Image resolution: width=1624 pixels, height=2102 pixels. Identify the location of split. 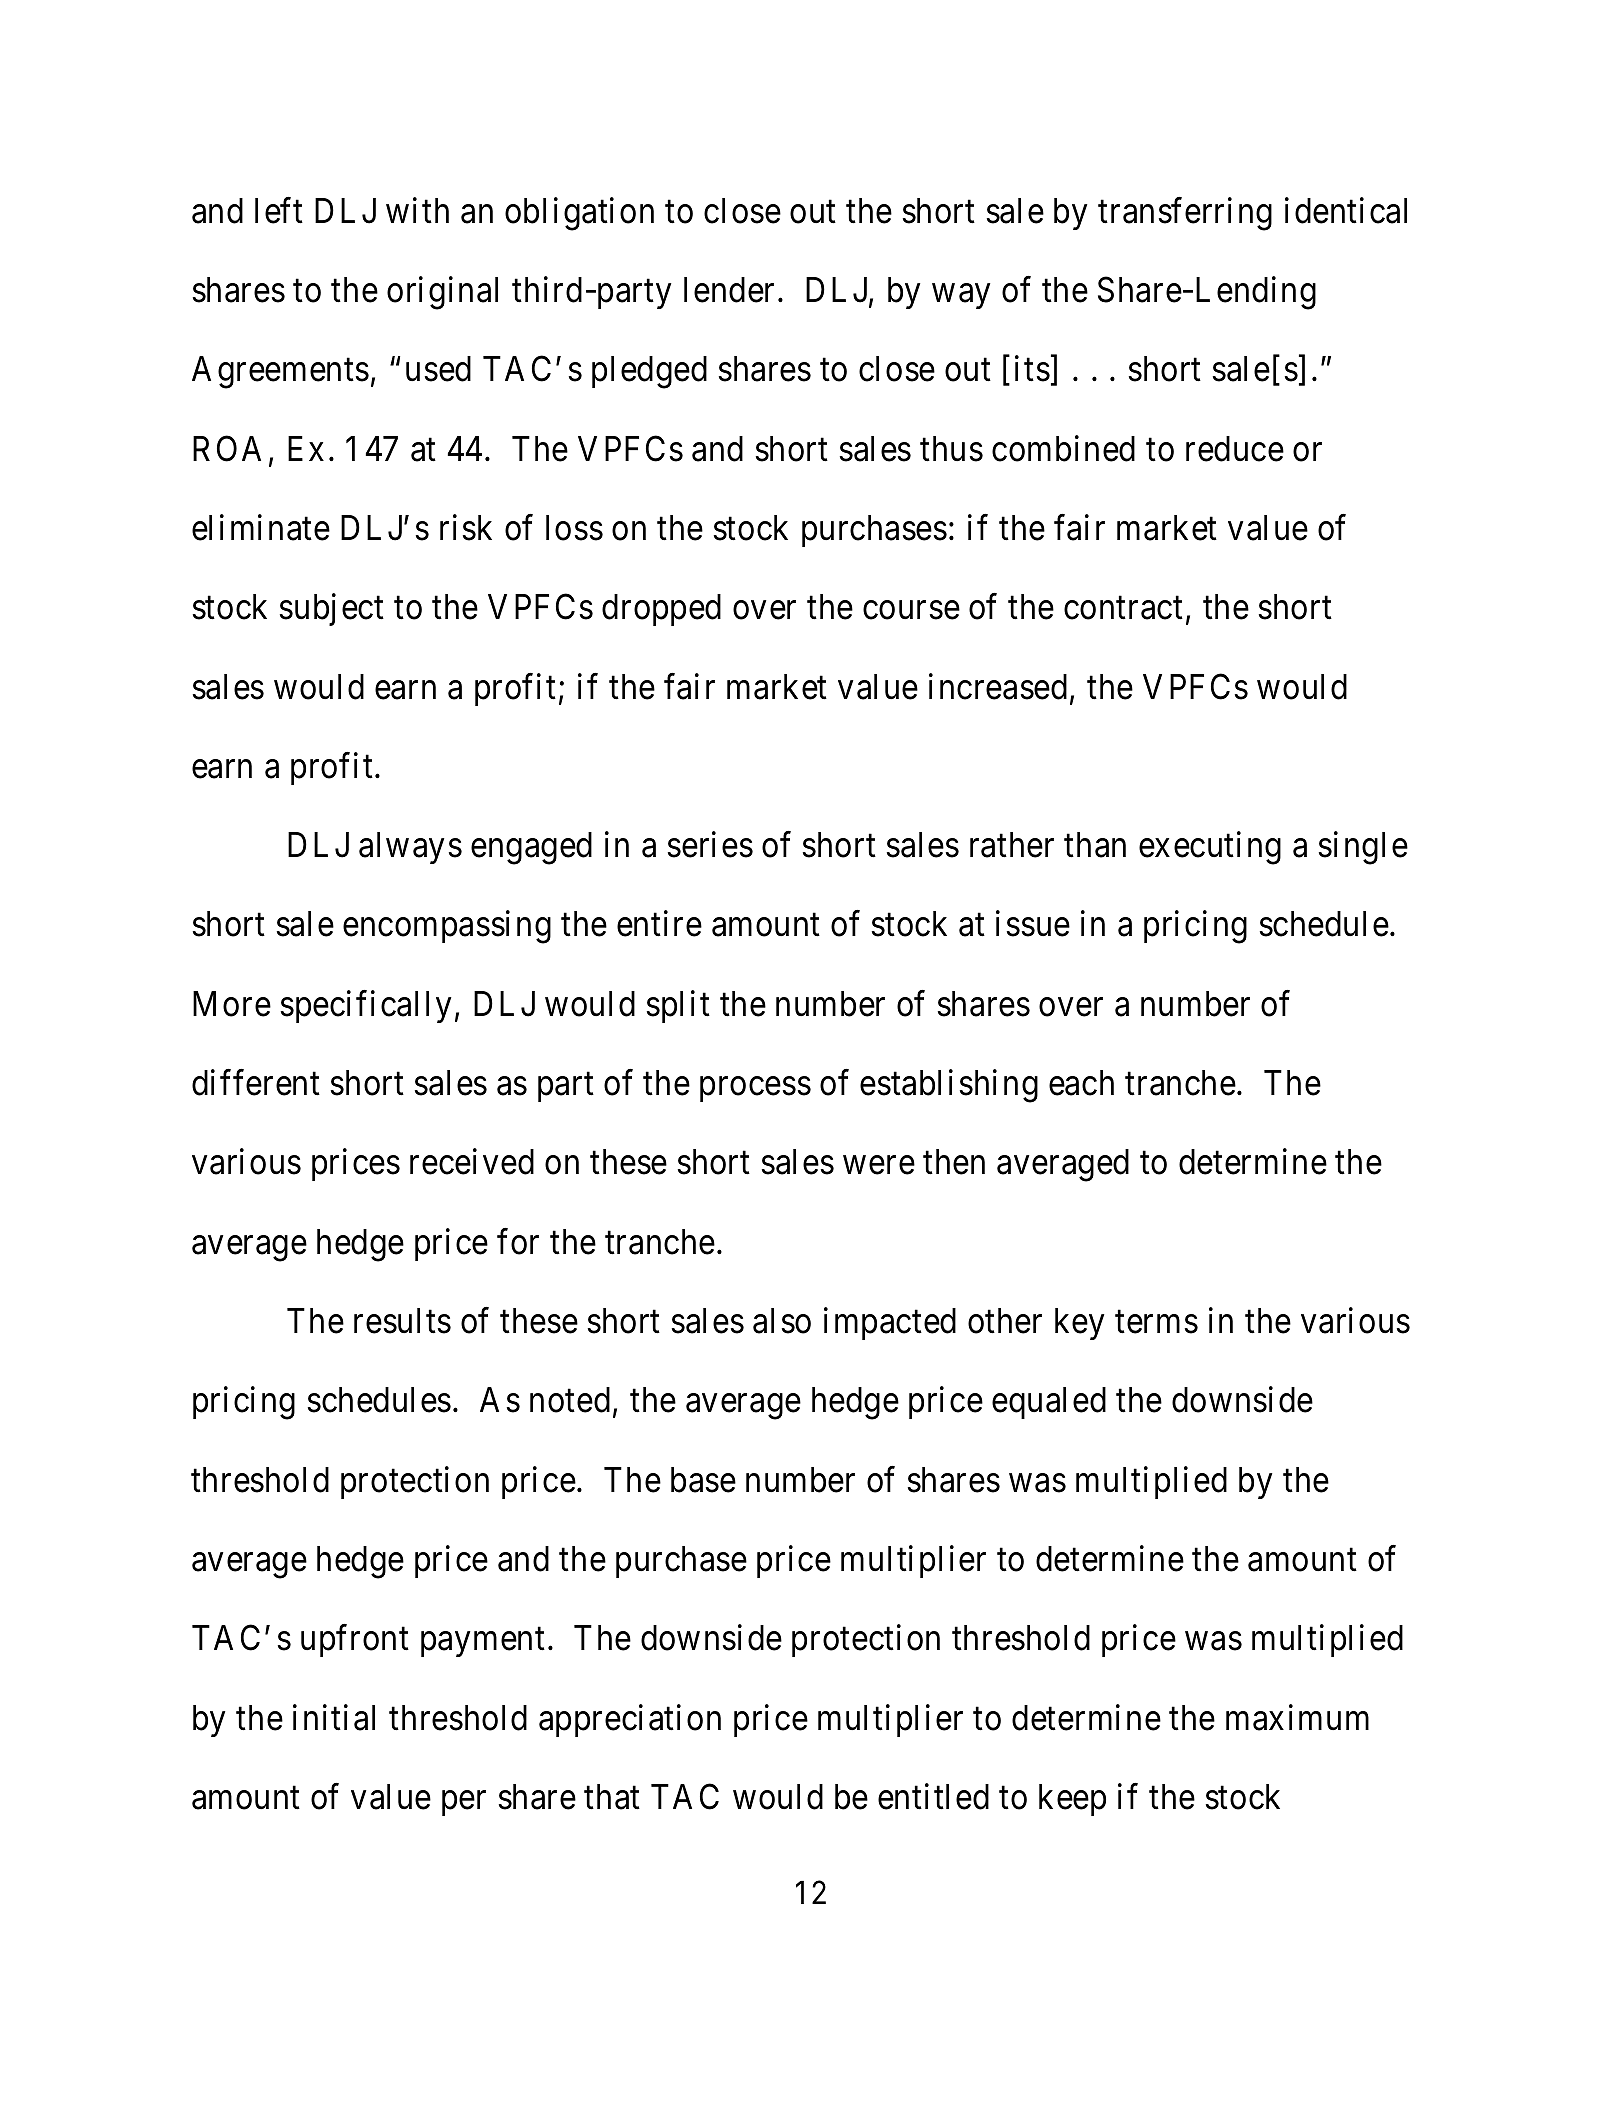
(678, 1006).
